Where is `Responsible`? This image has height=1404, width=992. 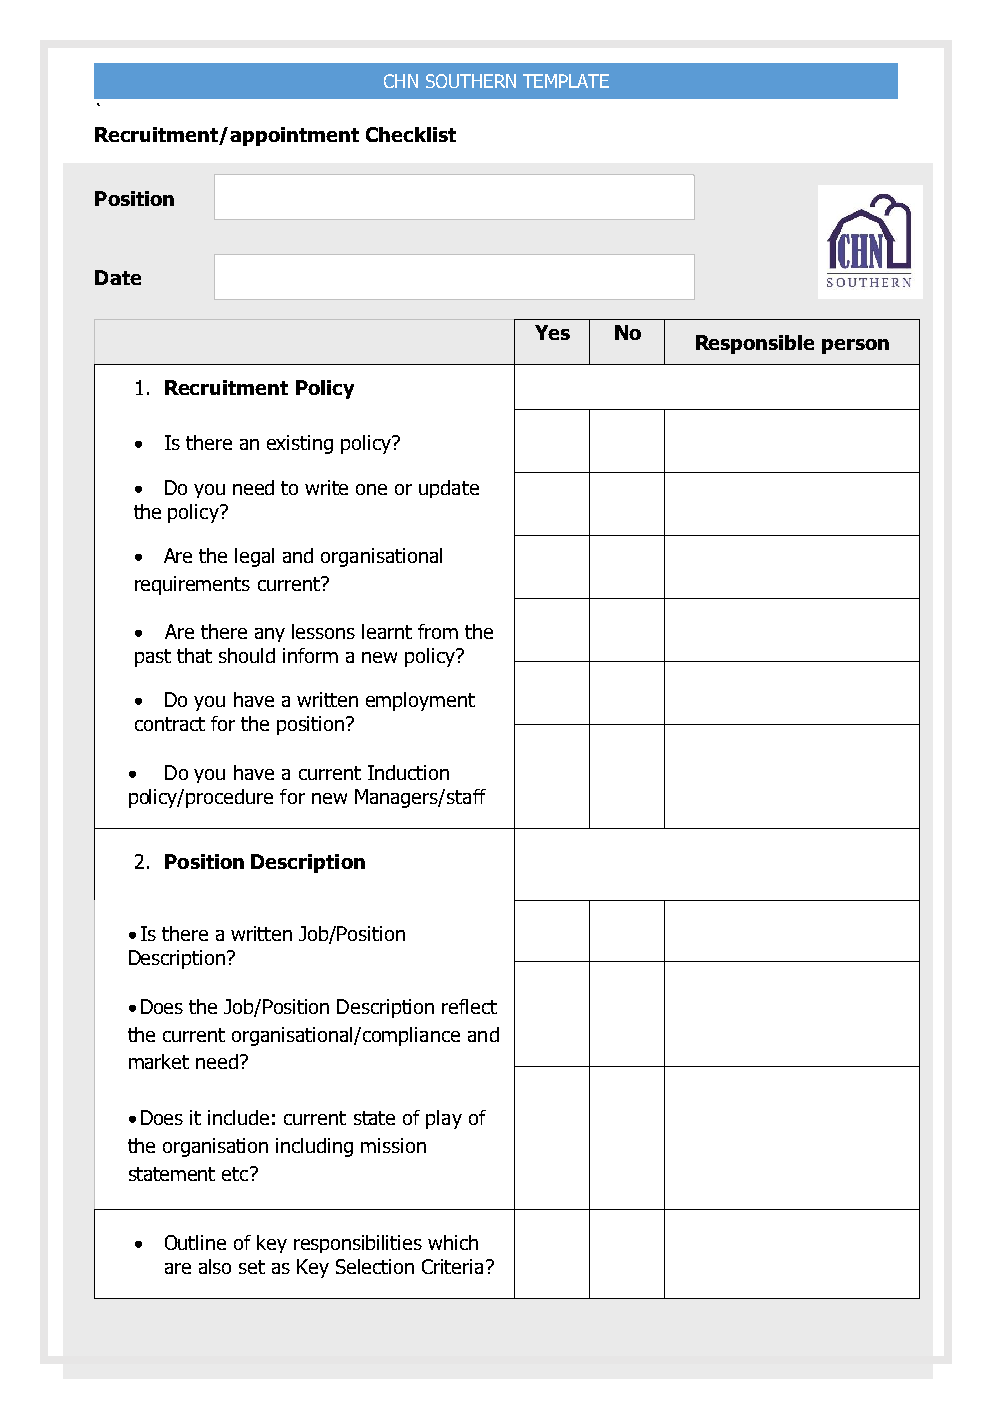 Responsible is located at coordinates (755, 344).
